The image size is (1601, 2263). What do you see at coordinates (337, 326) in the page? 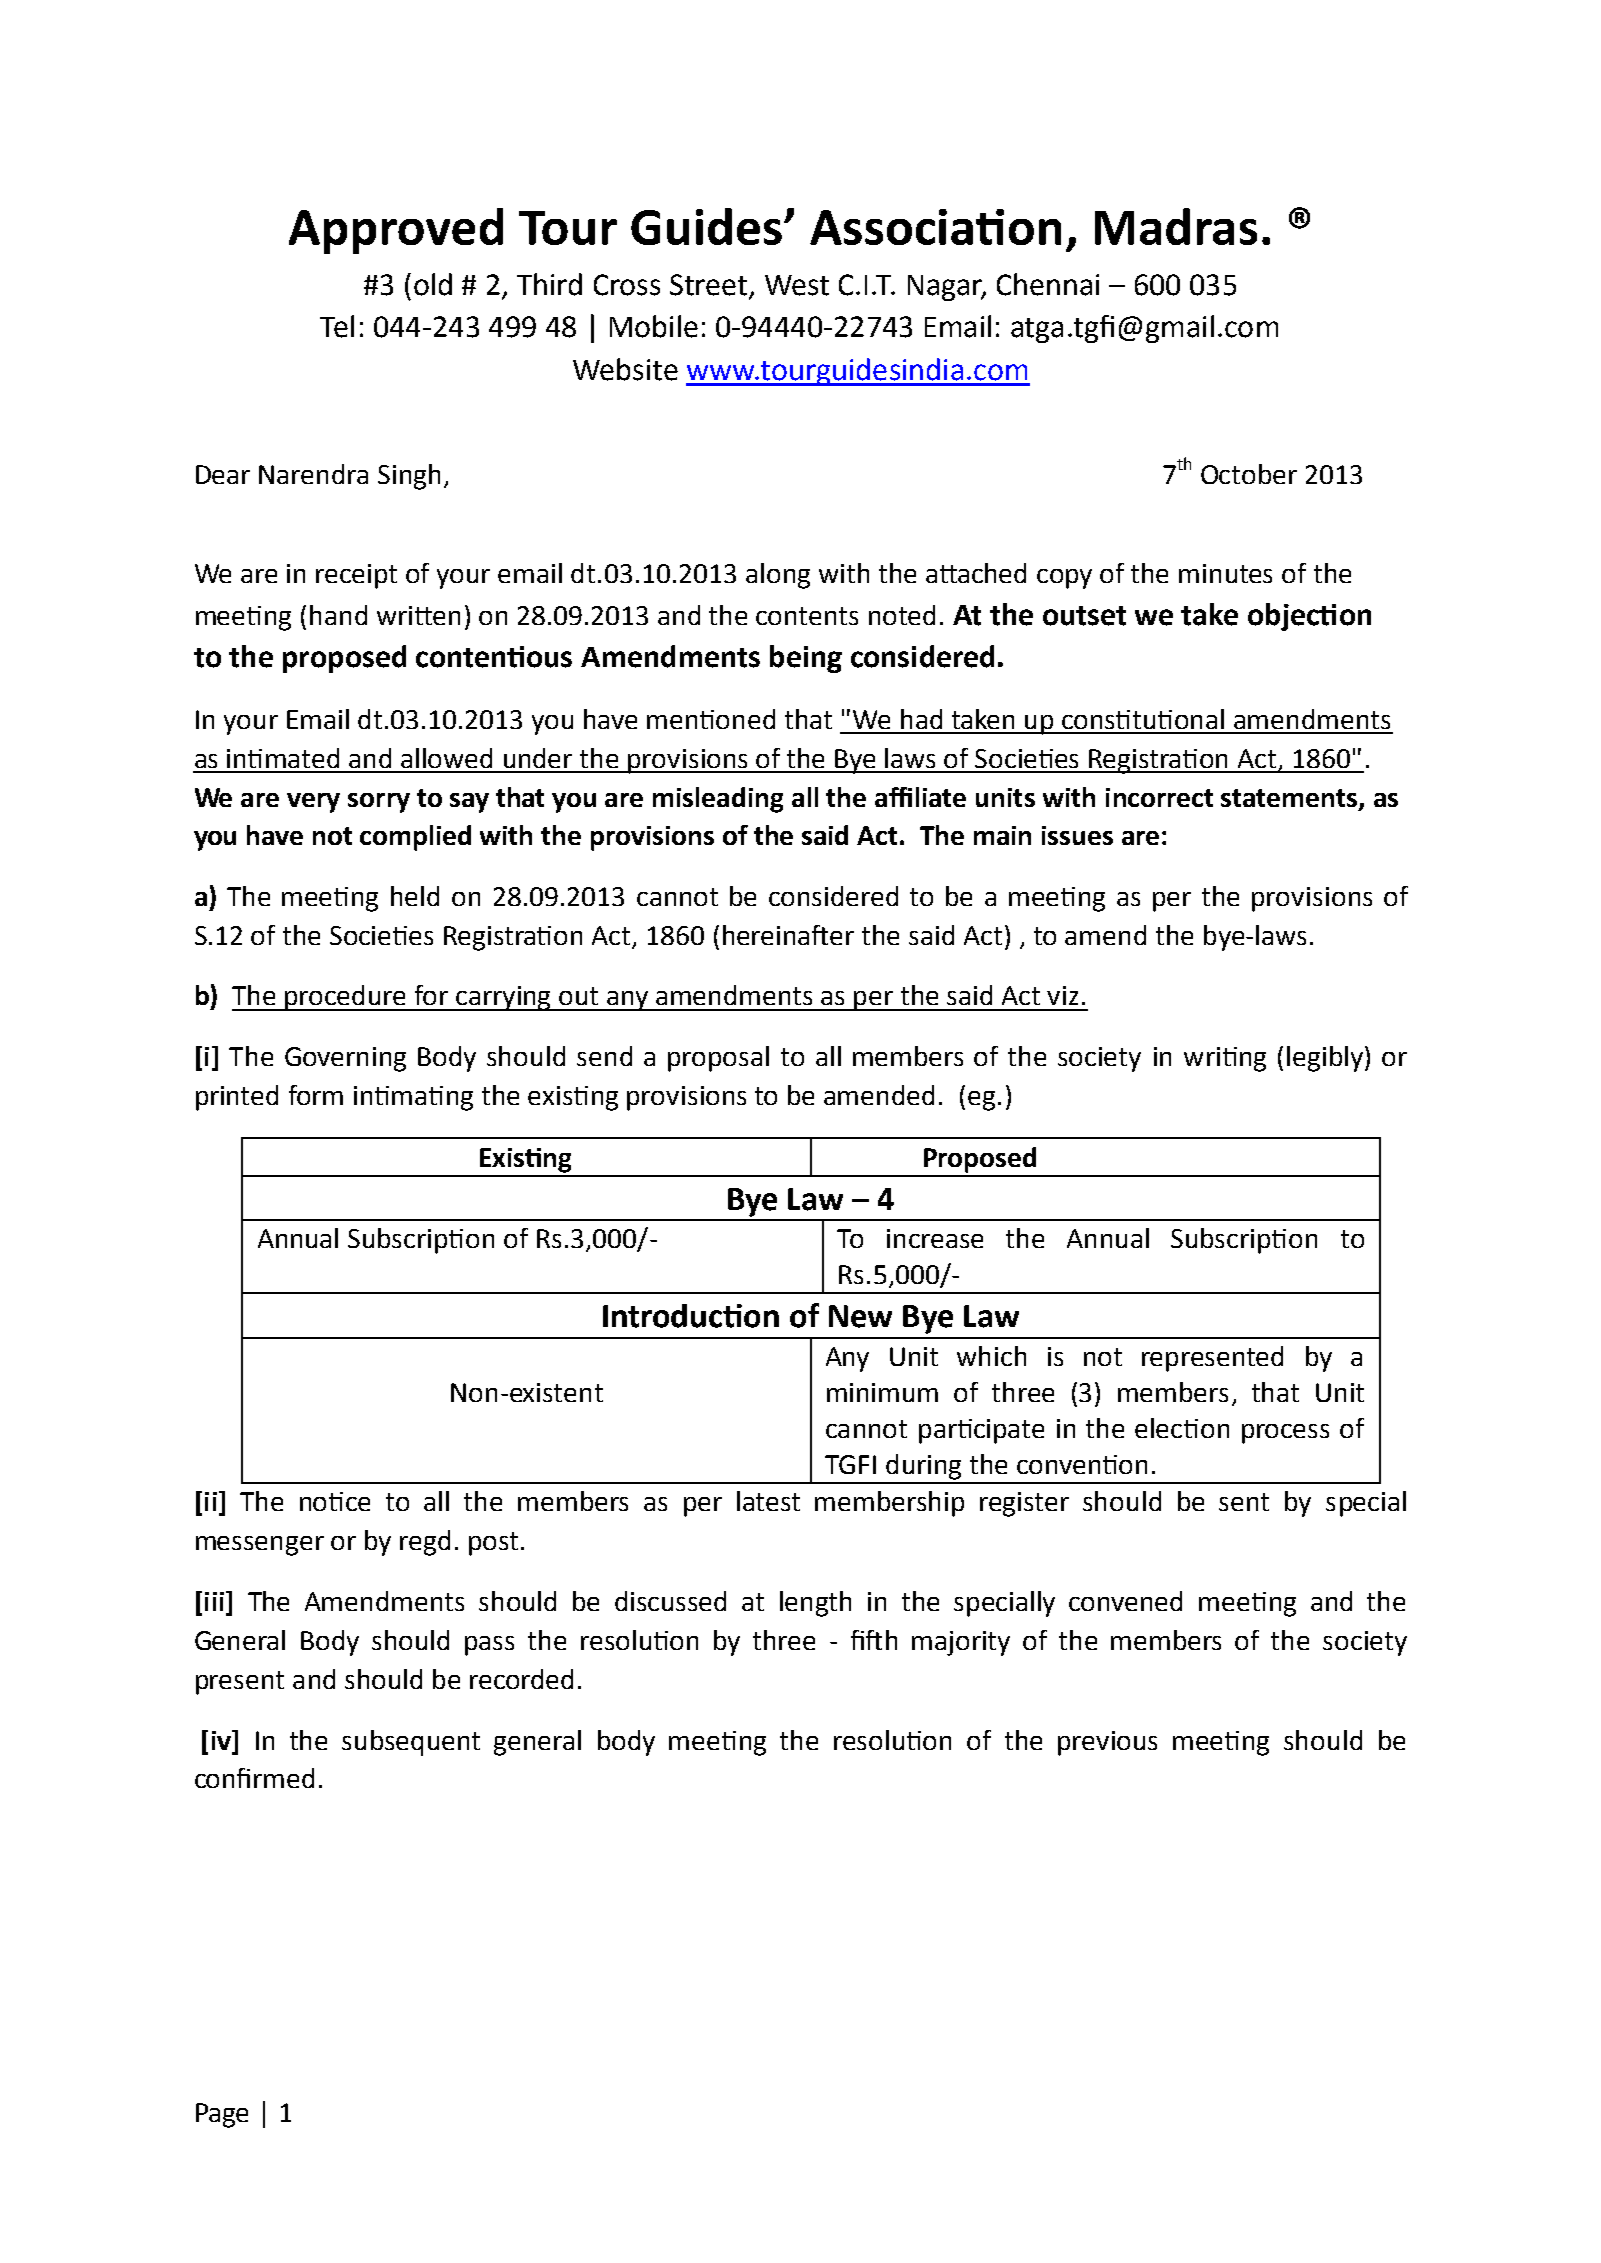
I see `Tel` at bounding box center [337, 326].
